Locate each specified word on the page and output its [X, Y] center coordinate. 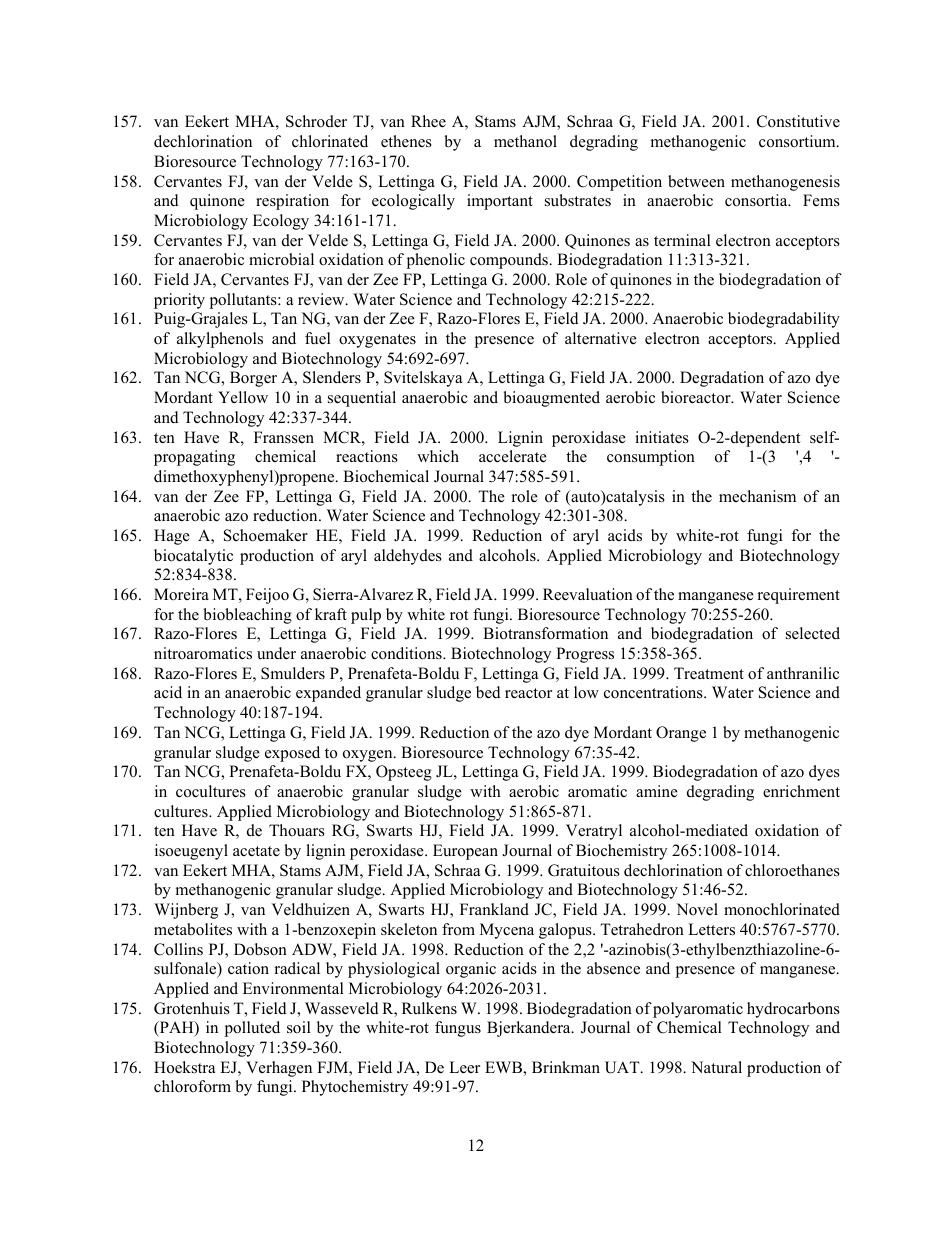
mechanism [757, 496]
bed [488, 692]
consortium [798, 141]
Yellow [243, 397]
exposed [292, 754]
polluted [252, 1029]
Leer [464, 1067]
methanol [525, 141]
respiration [292, 202]
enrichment [801, 791]
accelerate [513, 456]
